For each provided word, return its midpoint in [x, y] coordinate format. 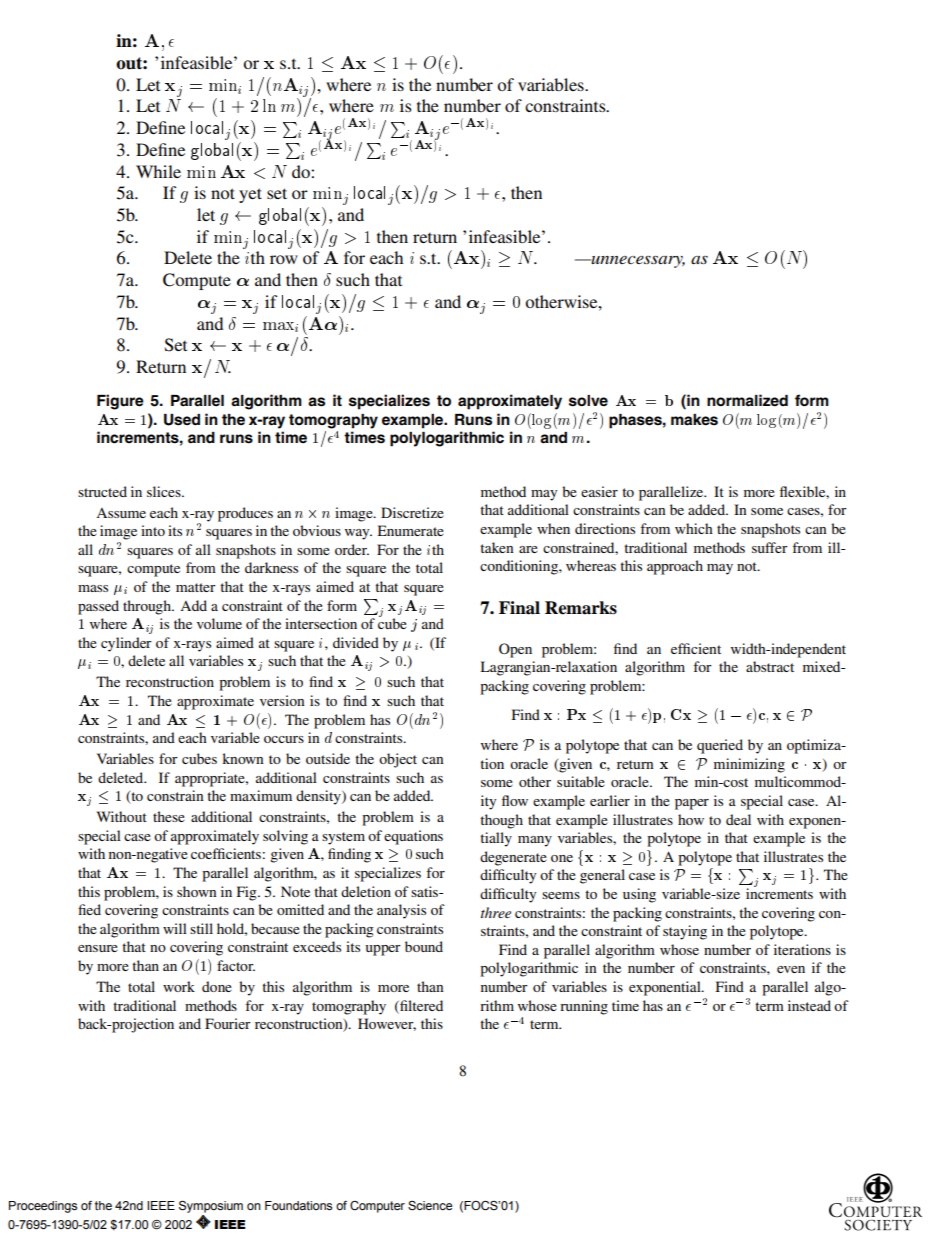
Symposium [211, 1208]
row [284, 259]
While [158, 171]
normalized [747, 400]
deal [738, 819]
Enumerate [411, 530]
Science [430, 1206]
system [343, 838]
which [694, 528]
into [153, 530]
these [169, 816]
